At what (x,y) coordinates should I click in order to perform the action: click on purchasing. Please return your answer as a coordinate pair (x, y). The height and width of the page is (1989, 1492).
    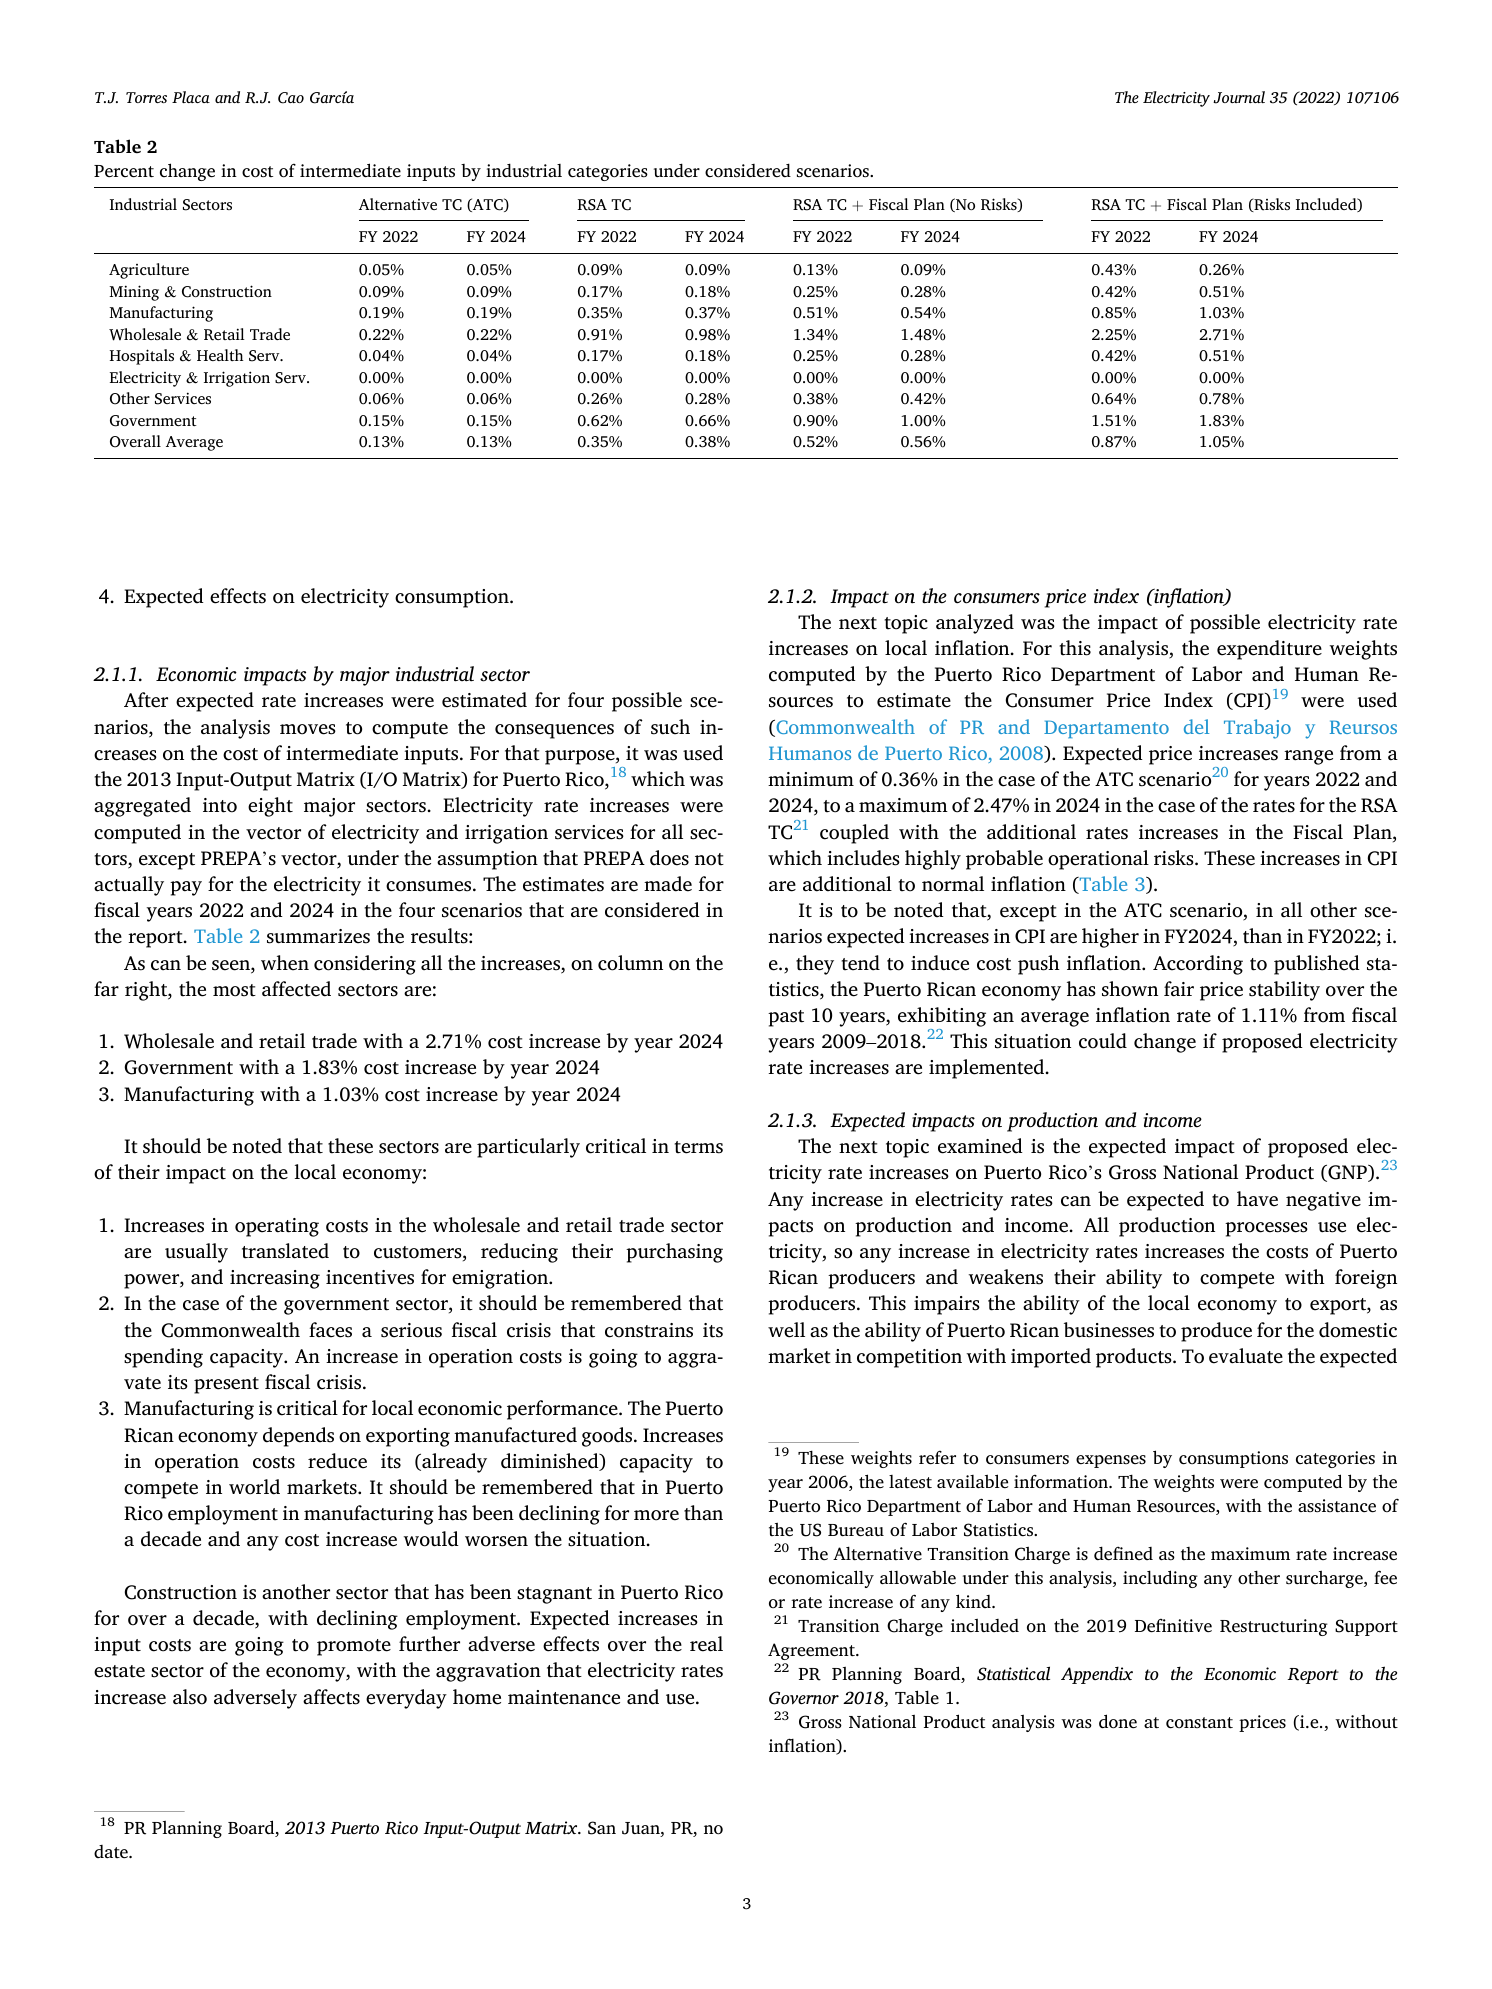
    Looking at the image, I should click on (674, 1253).
